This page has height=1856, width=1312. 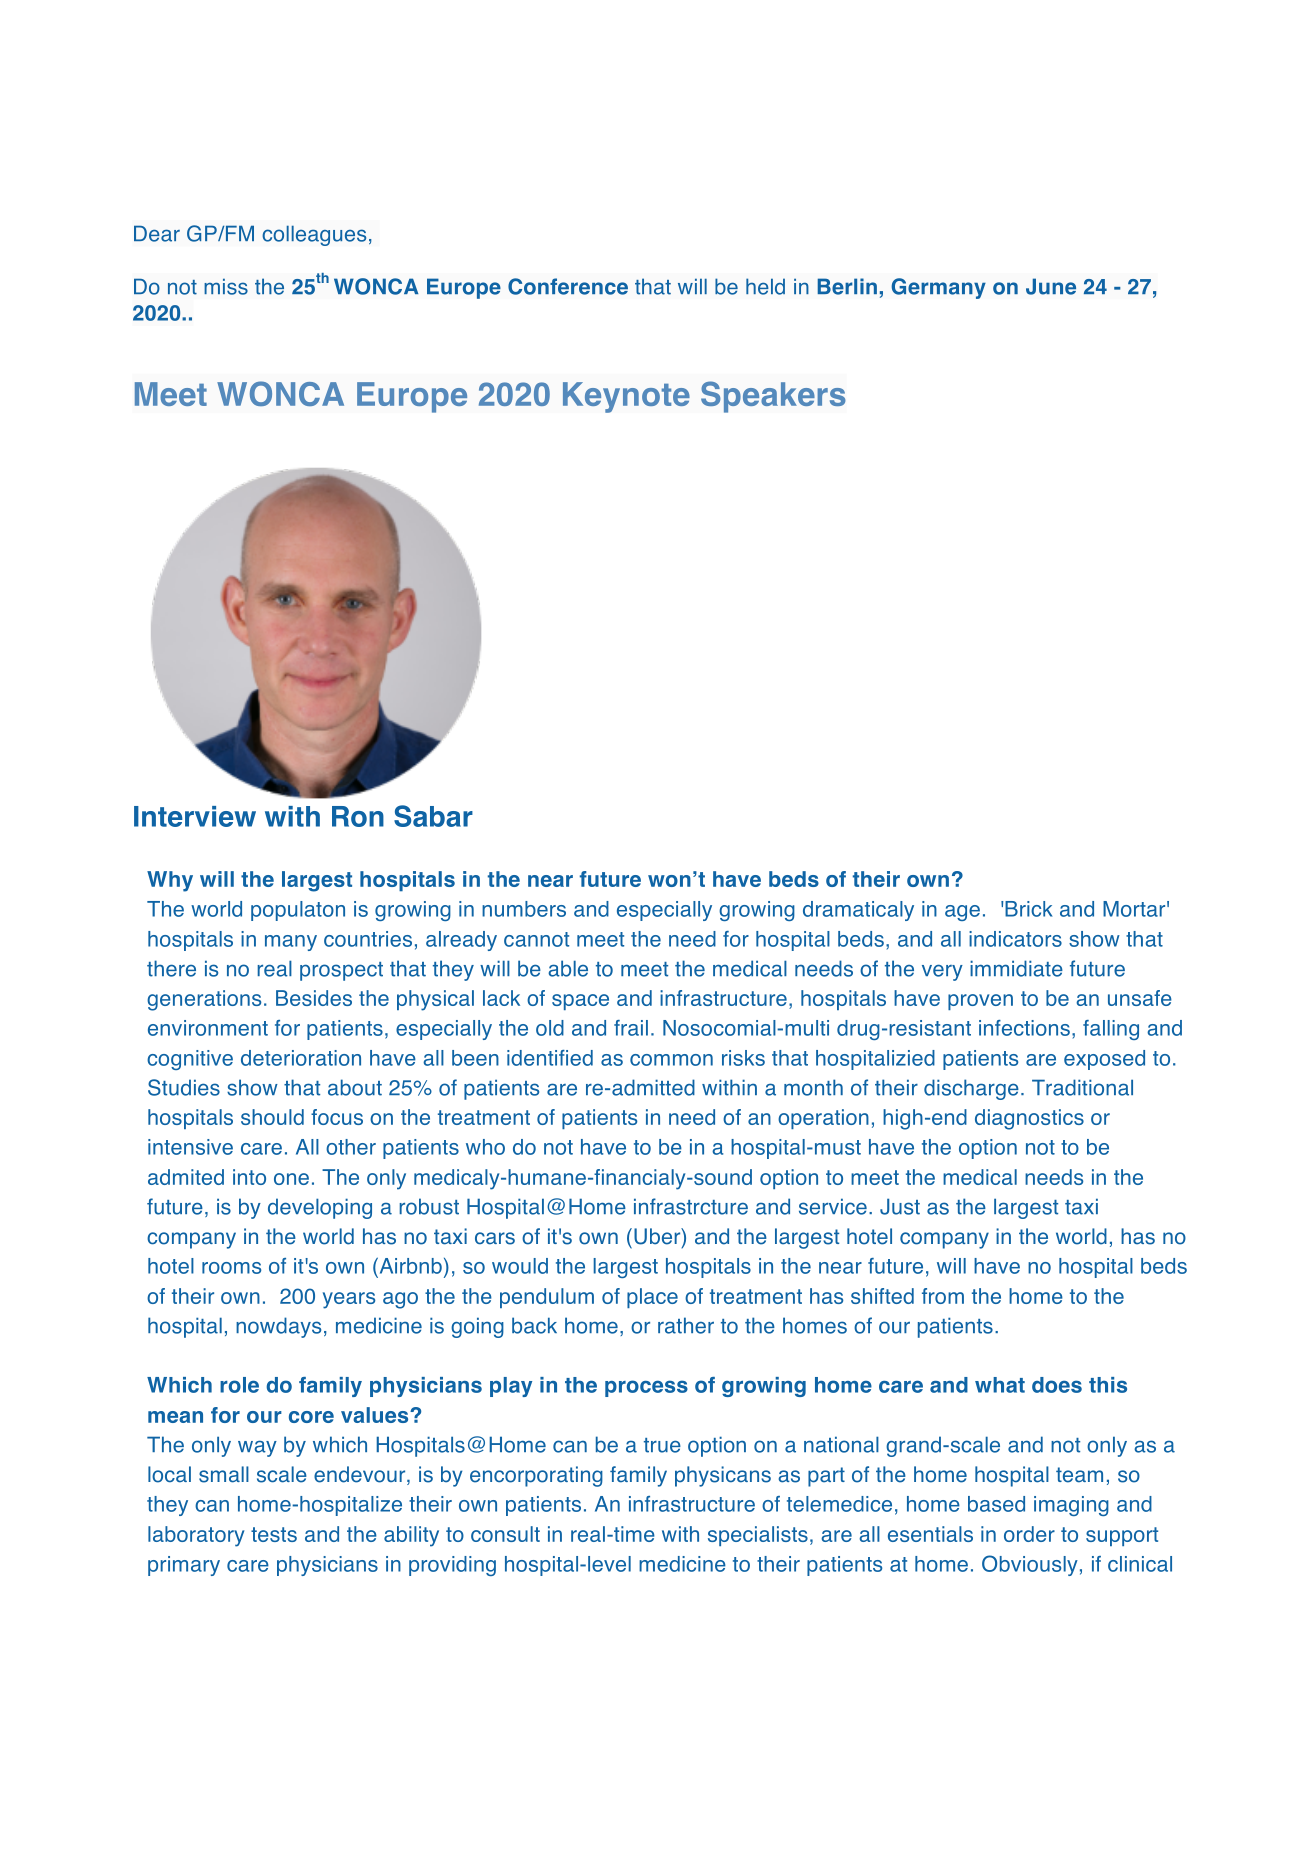 What do you see at coordinates (433, 816) in the page?
I see `Sabar` at bounding box center [433, 816].
